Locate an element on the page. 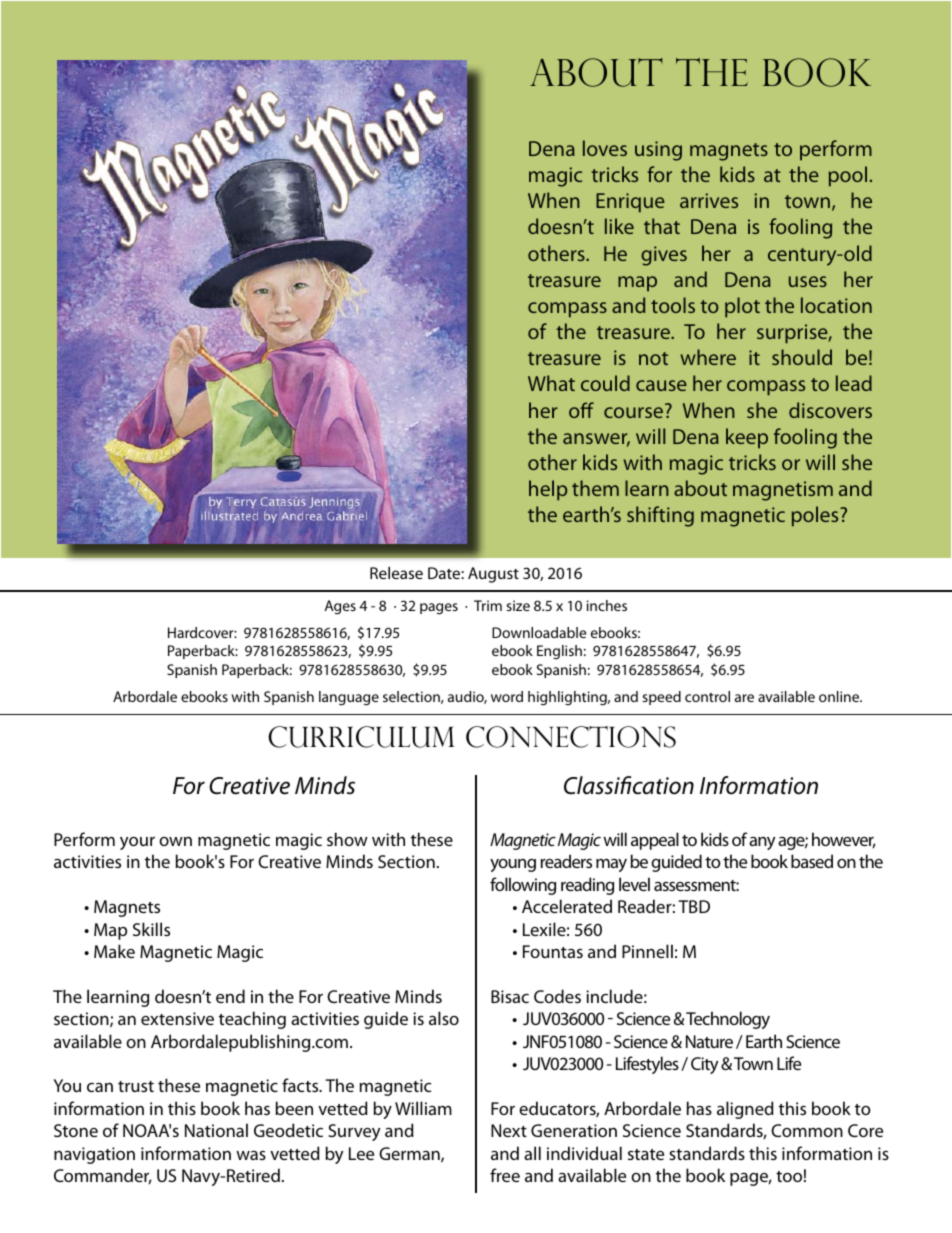 The image size is (952, 1233). word is located at coordinates (507, 696).
